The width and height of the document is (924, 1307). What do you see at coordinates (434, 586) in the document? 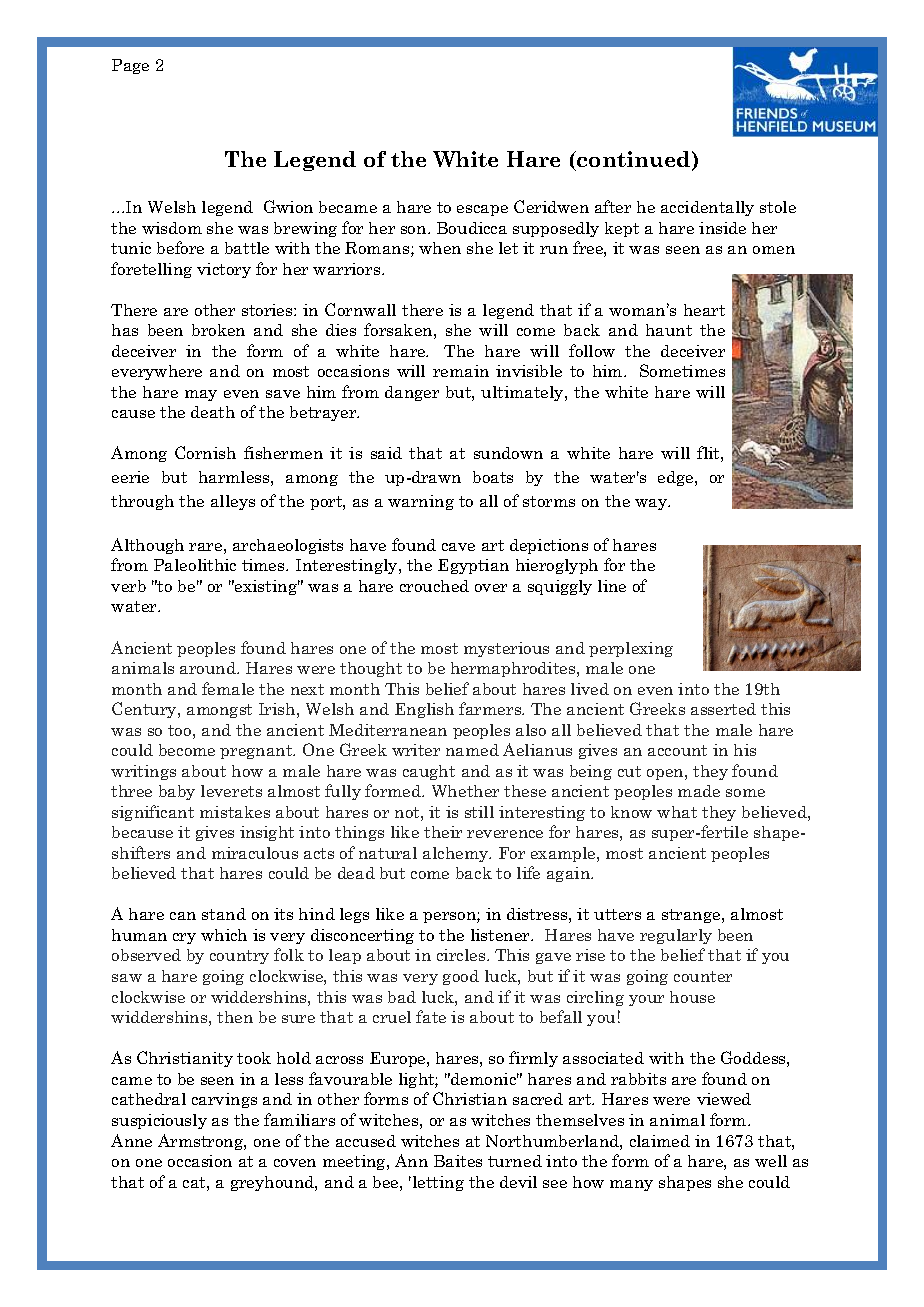
I see `crouched` at bounding box center [434, 586].
